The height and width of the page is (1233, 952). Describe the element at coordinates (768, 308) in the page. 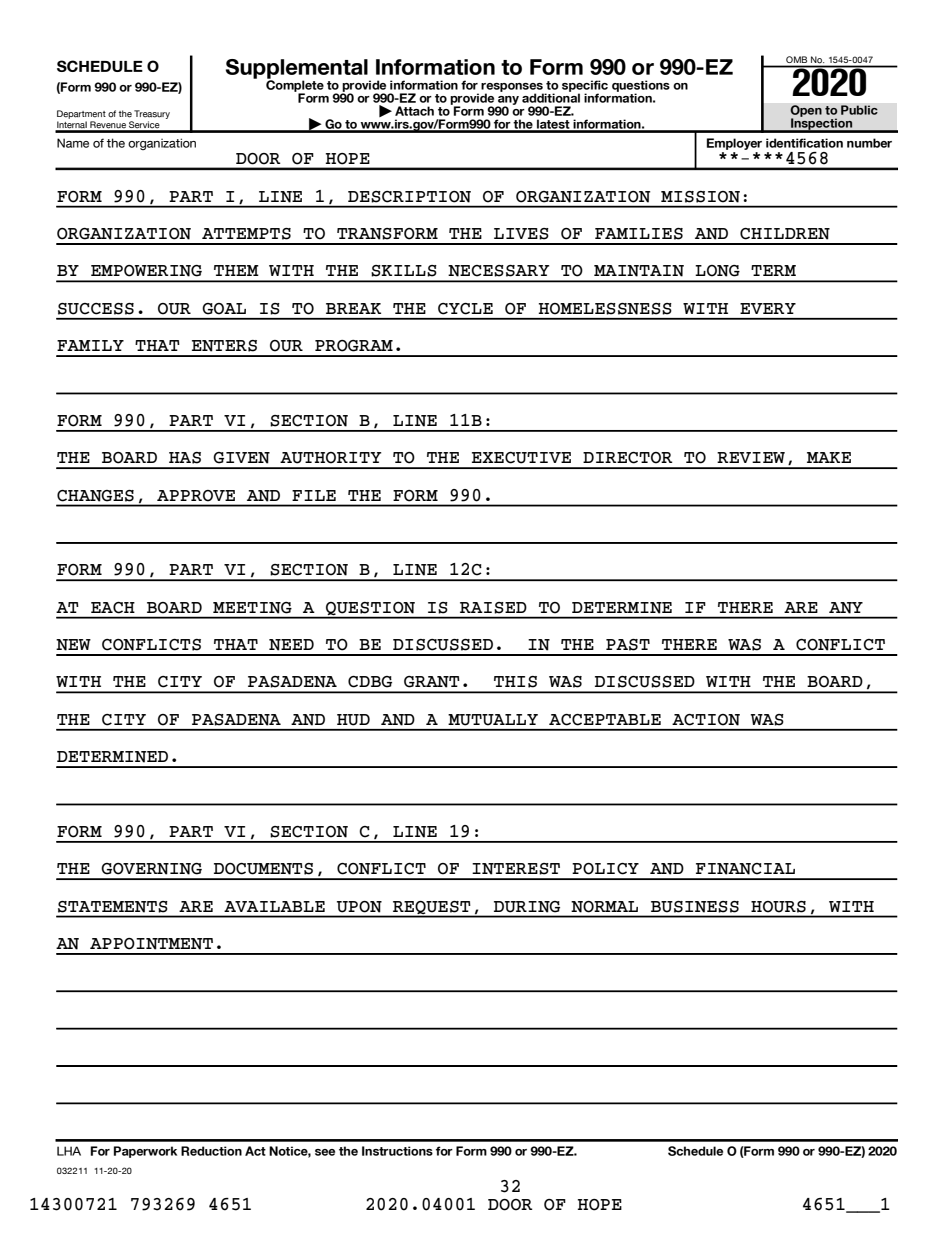

I see `EVERY` at that location.
